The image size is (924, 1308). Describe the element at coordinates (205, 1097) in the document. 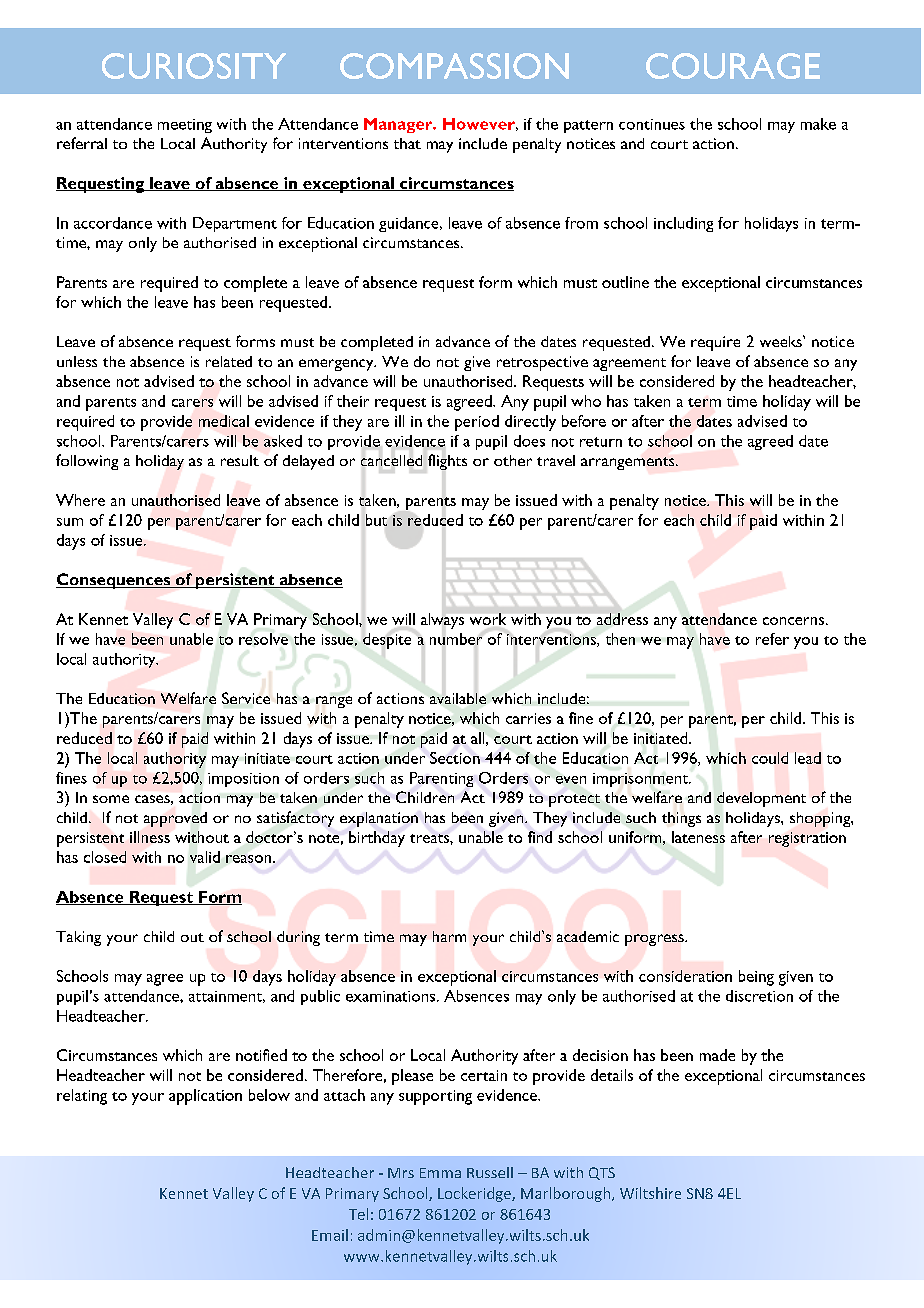

I see `application` at that location.
